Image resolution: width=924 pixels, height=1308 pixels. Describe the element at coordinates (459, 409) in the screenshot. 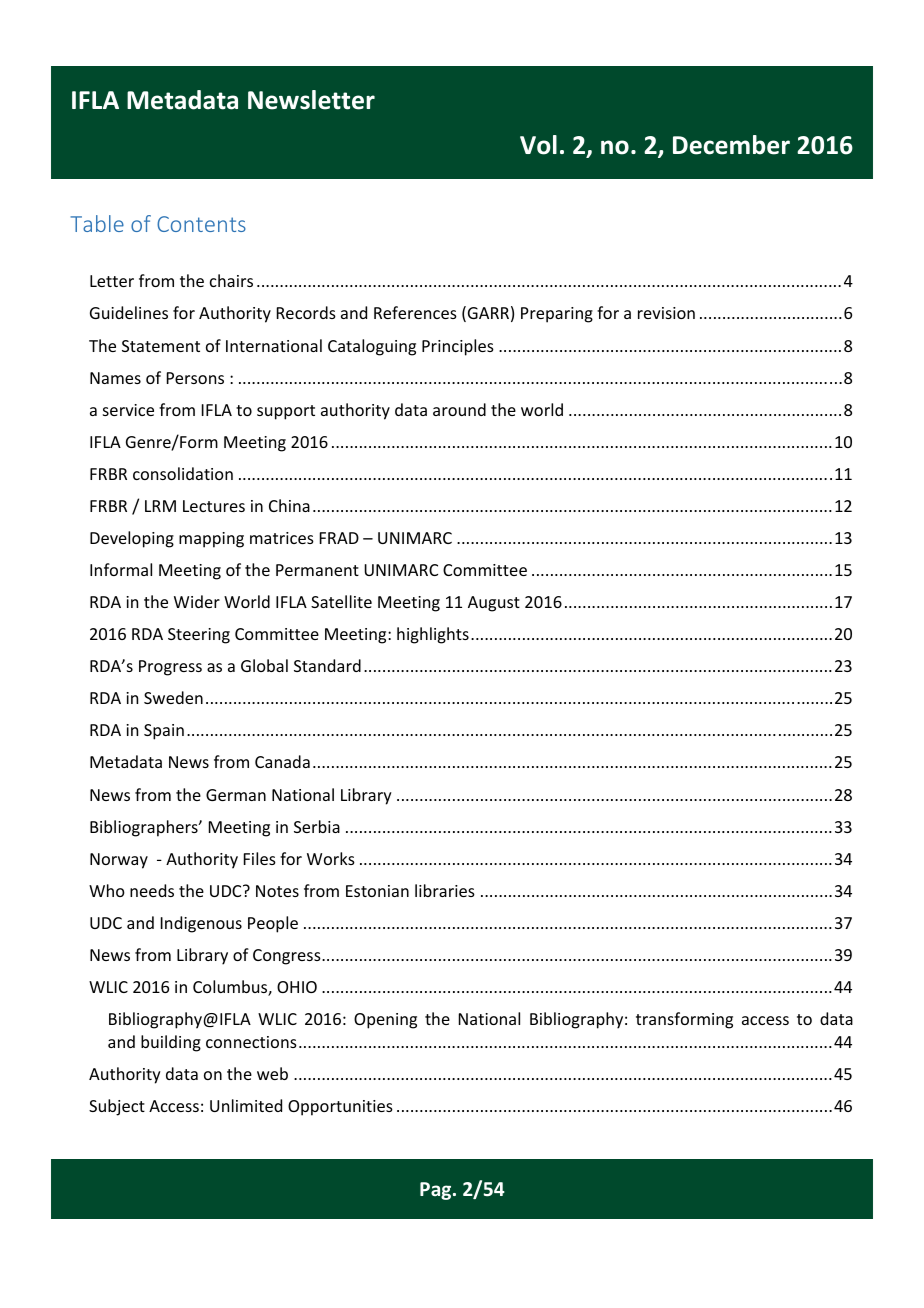

I see `around` at that location.
